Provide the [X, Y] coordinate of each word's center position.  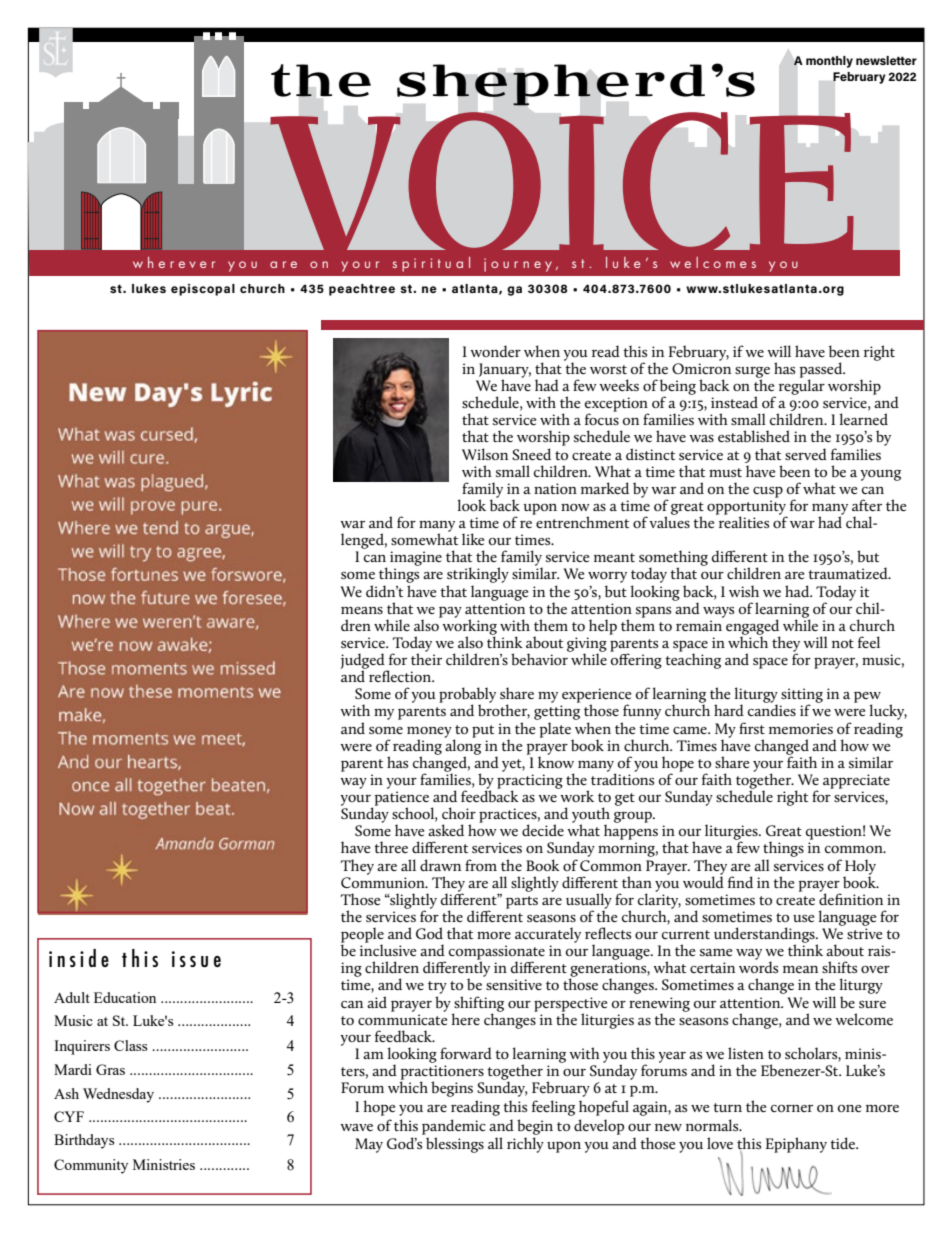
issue [196, 959]
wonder [495, 351]
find [740, 882]
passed [822, 371]
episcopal [203, 290]
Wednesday [118, 1095]
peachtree [362, 290]
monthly [829, 62]
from [481, 865]
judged [363, 662]
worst [608, 369]
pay [450, 612]
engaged [753, 628]
